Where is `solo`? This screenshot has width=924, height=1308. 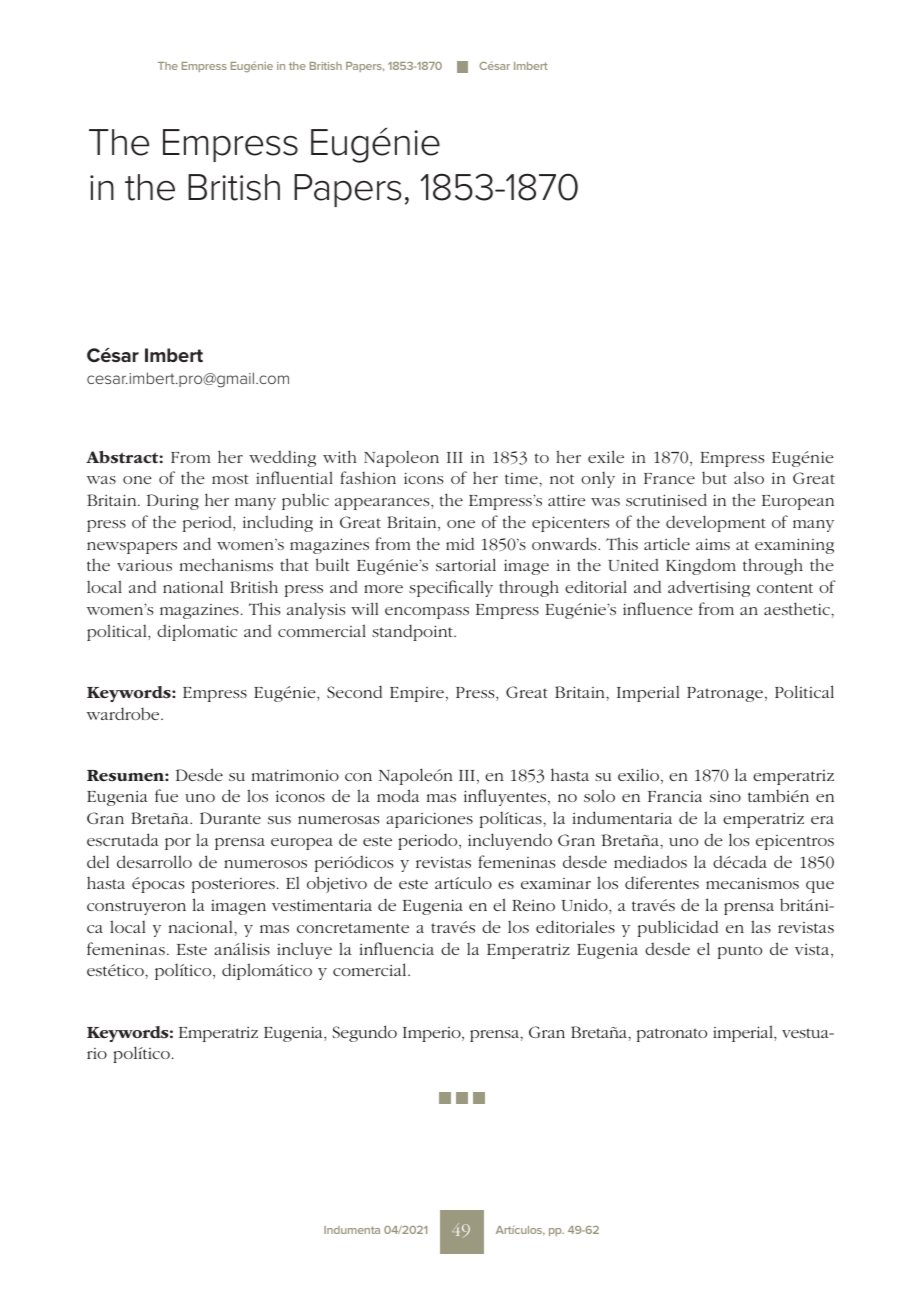 solo is located at coordinates (599, 795).
